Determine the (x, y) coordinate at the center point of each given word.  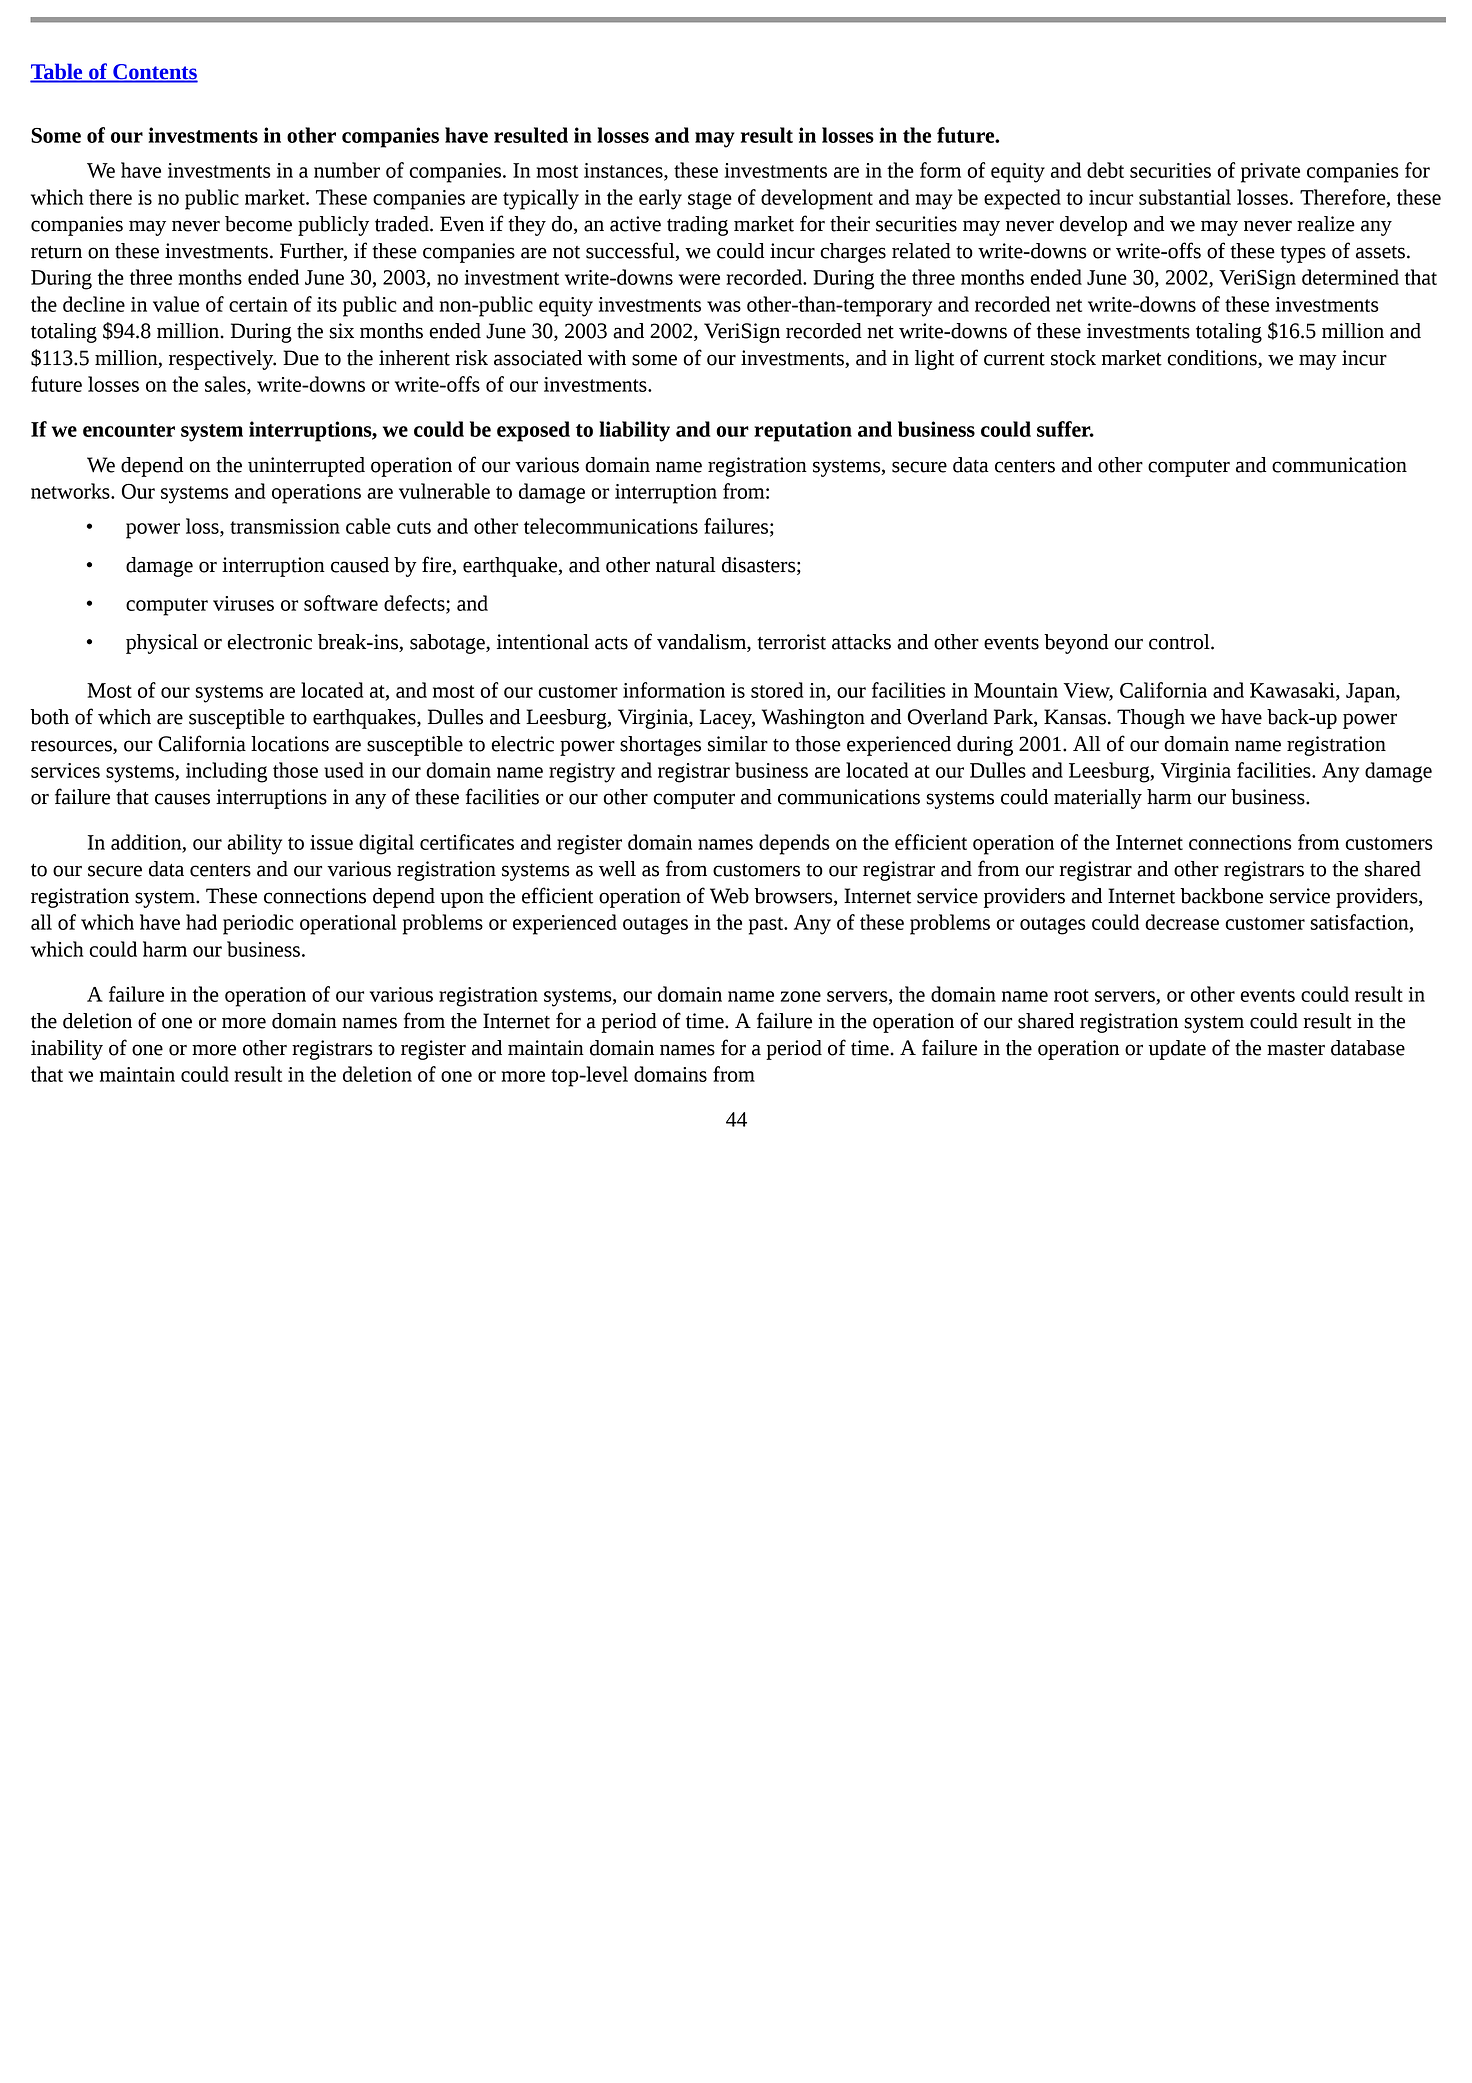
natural (685, 565)
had (201, 922)
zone (801, 996)
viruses (243, 603)
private (1270, 173)
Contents (154, 73)
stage (710, 201)
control (1180, 642)
